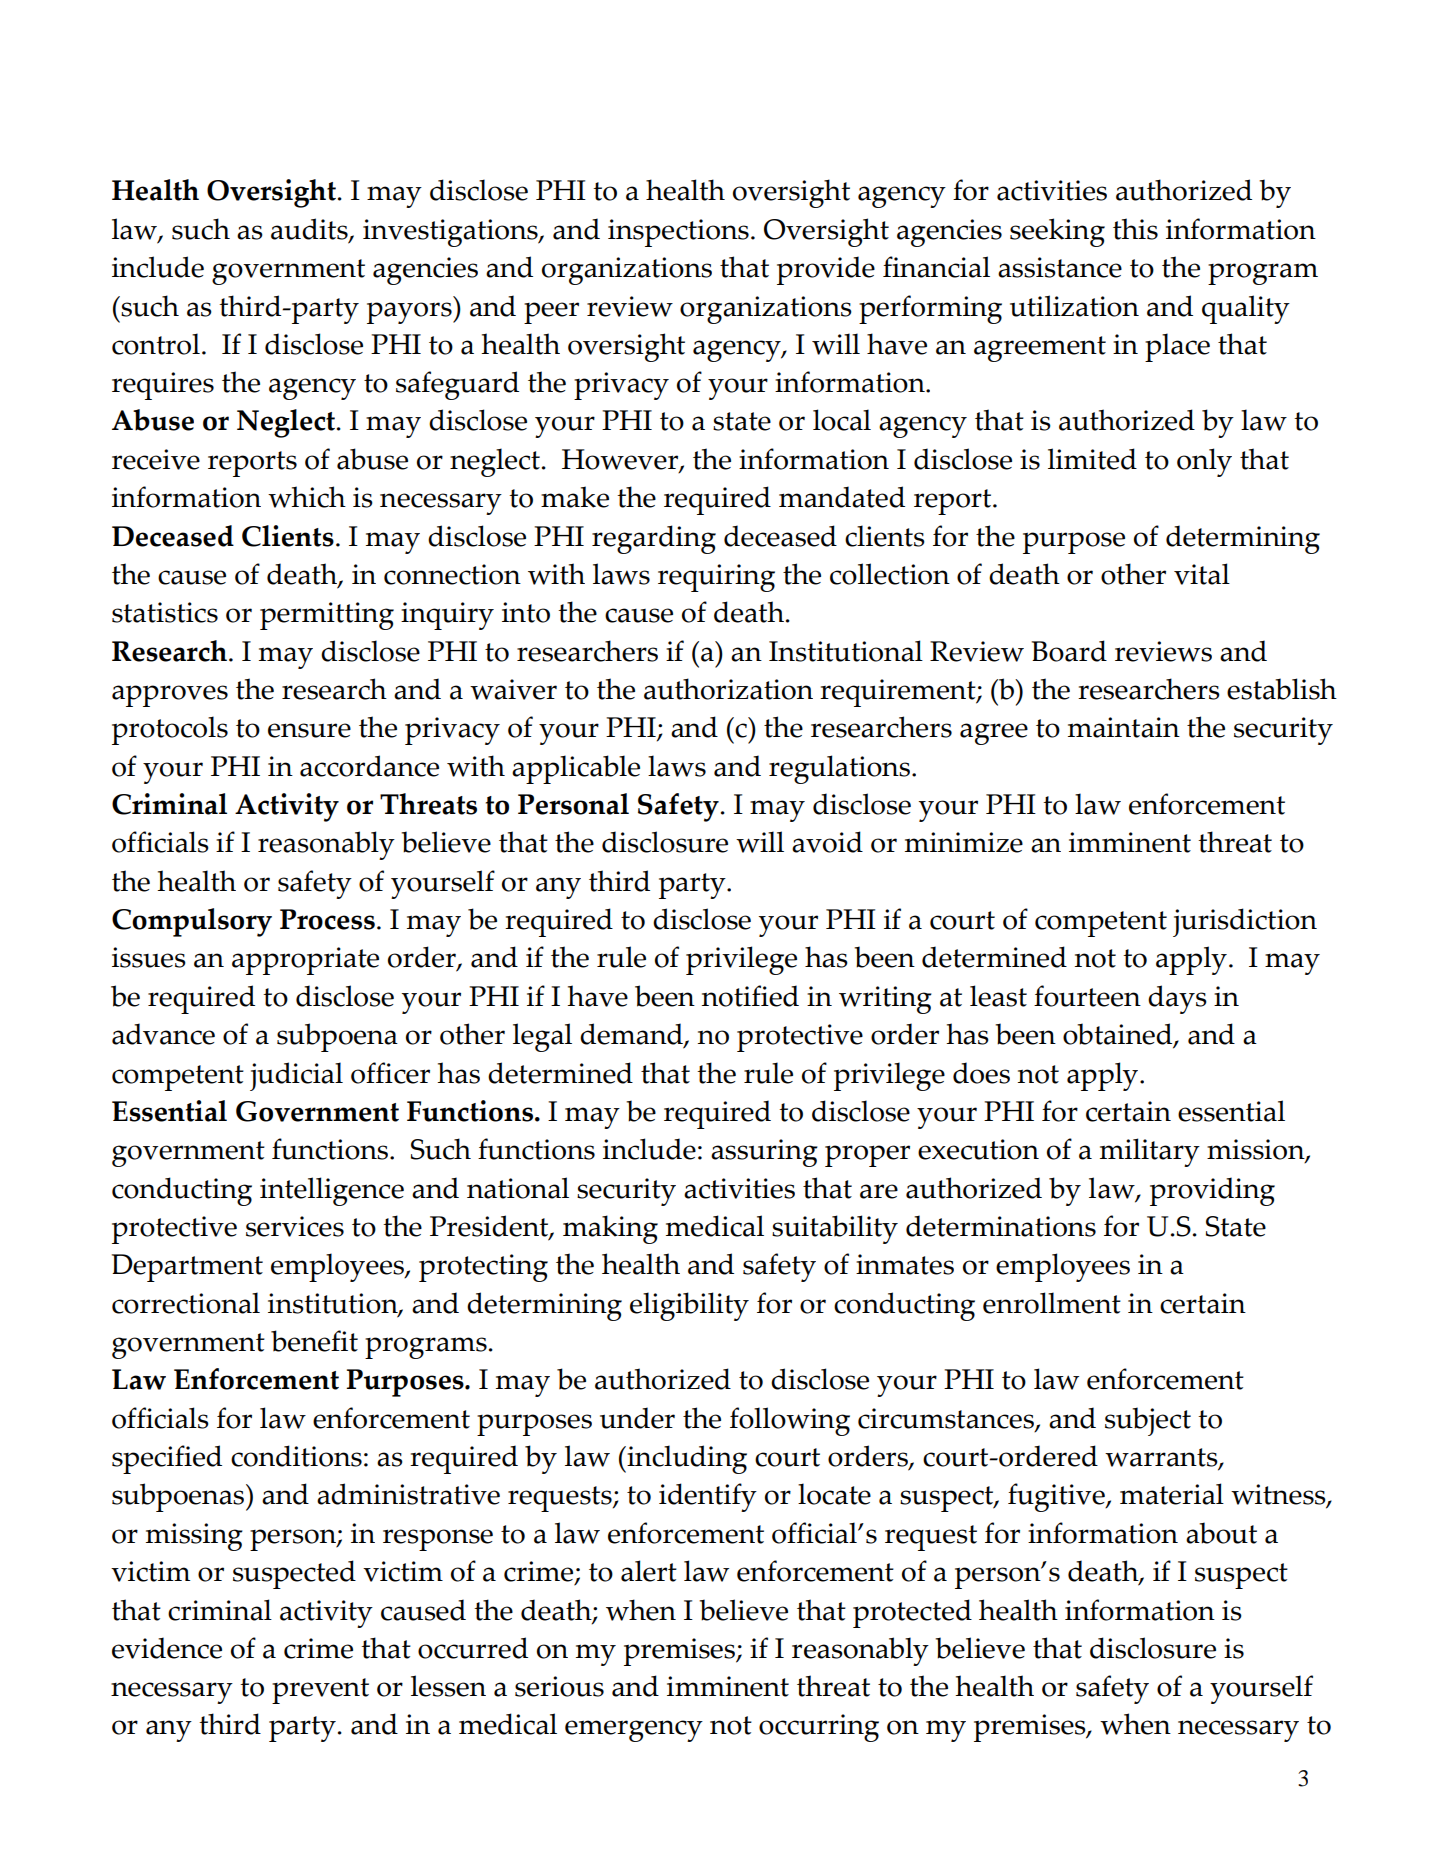 This page has width=1449, height=1876. What do you see at coordinates (678, 233) in the page?
I see `inspections` at bounding box center [678, 233].
